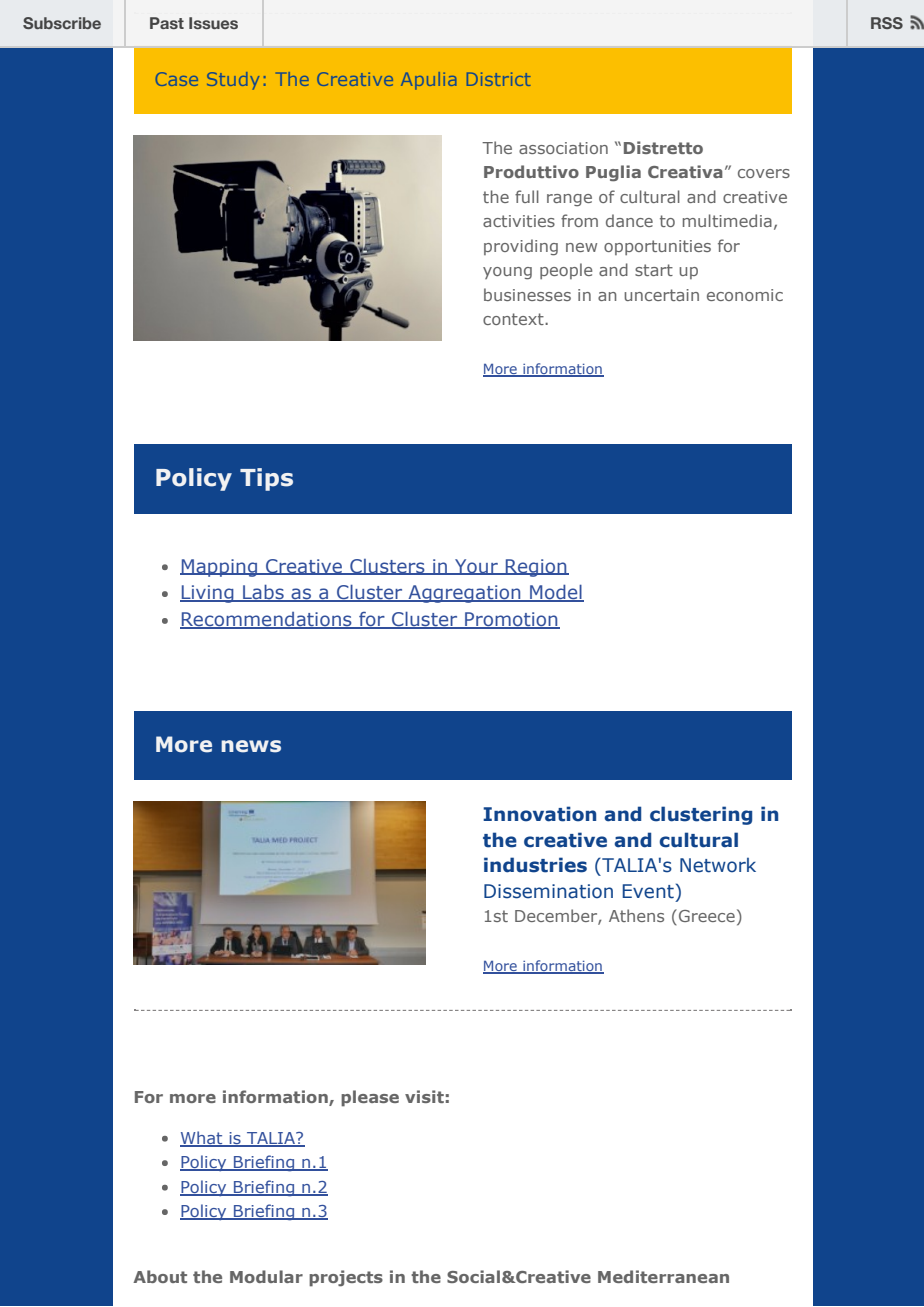  Describe the element at coordinates (251, 746) in the screenshot. I see `news` at that location.
